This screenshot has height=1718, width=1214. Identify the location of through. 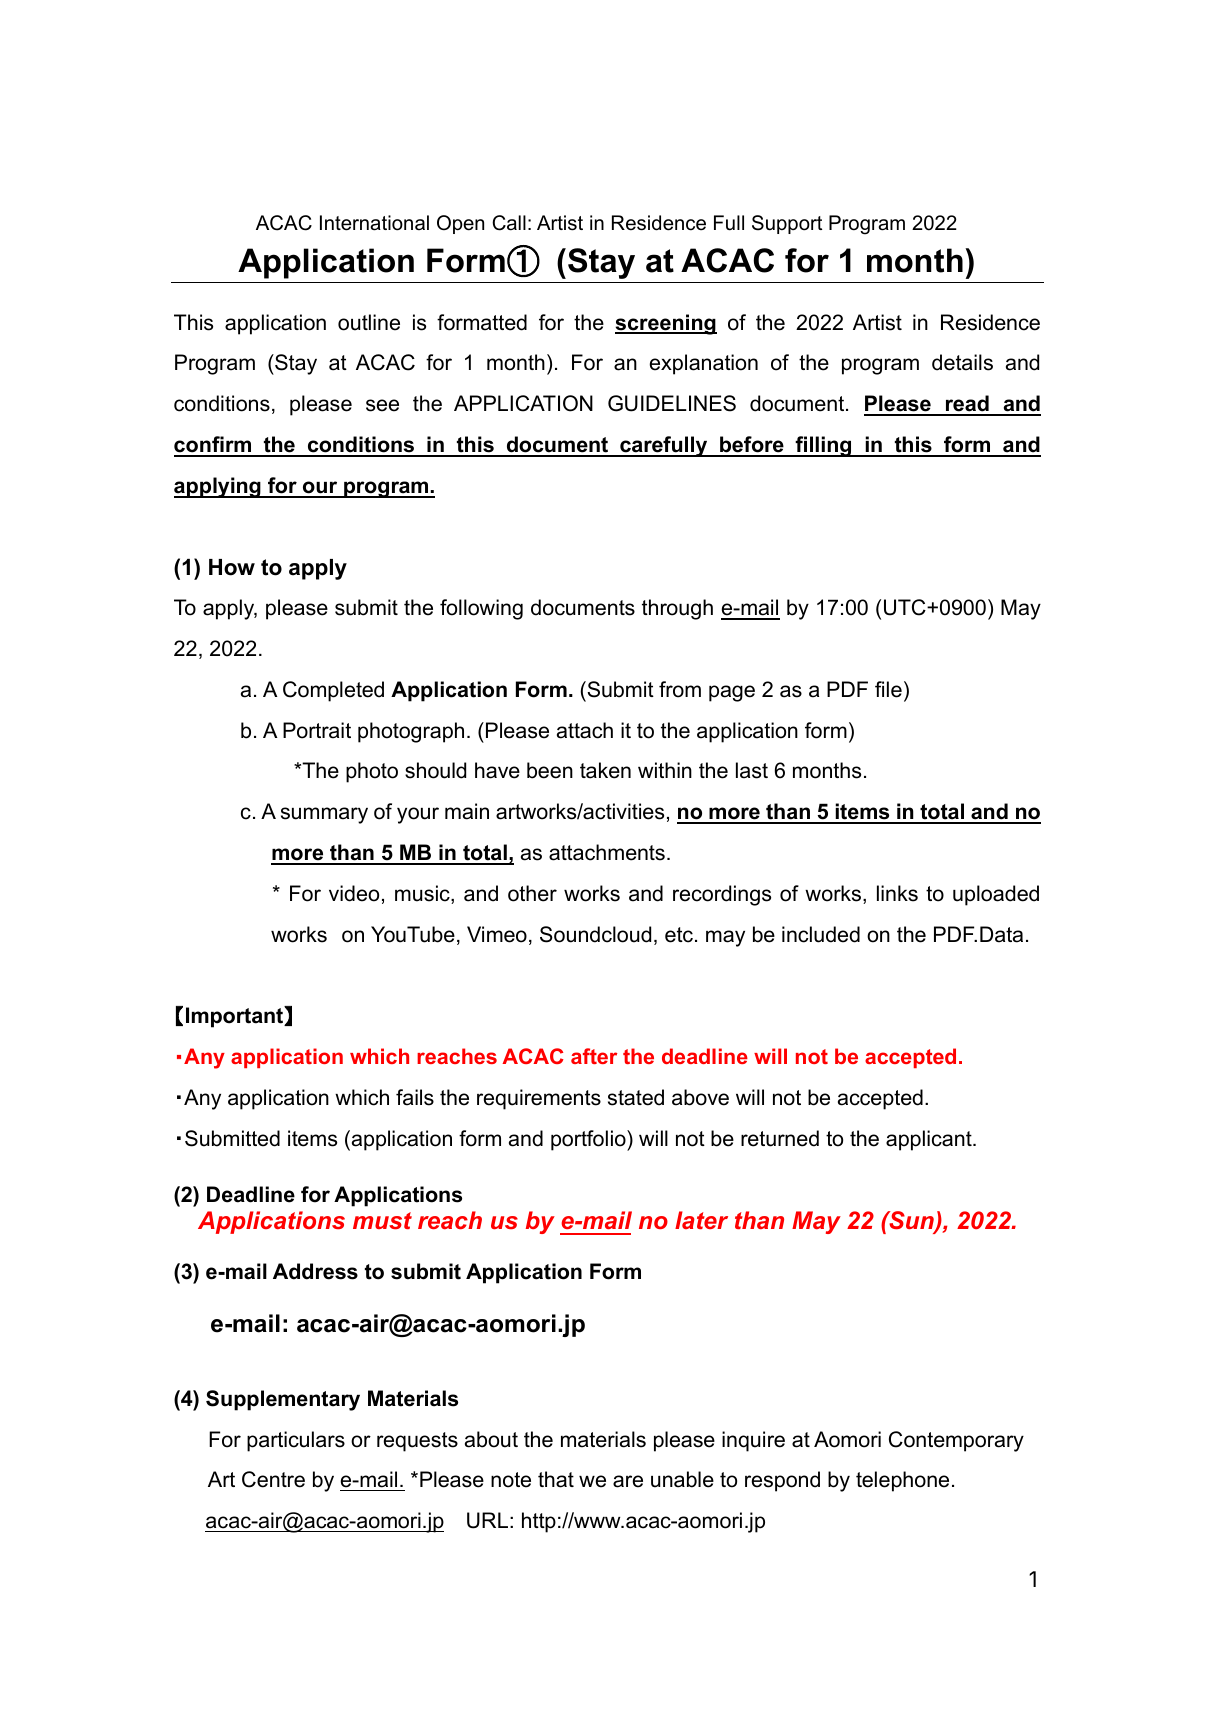
(677, 609).
